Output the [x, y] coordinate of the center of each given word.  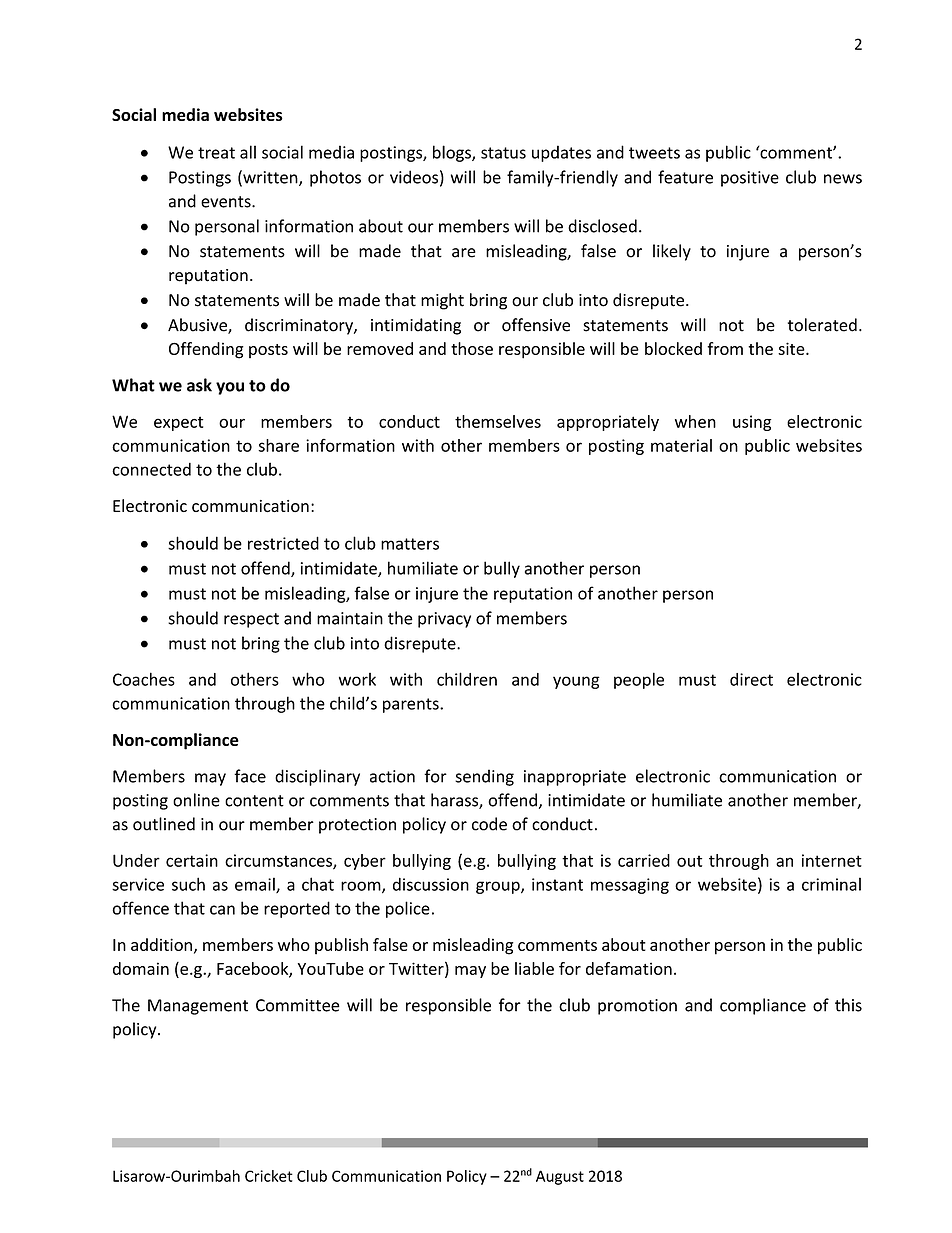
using [752, 423]
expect [179, 423]
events [227, 202]
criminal [831, 884]
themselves [498, 421]
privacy [444, 620]
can [222, 910]
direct [751, 679]
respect [251, 620]
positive [750, 179]
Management [198, 1007]
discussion [431, 884]
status [503, 153]
